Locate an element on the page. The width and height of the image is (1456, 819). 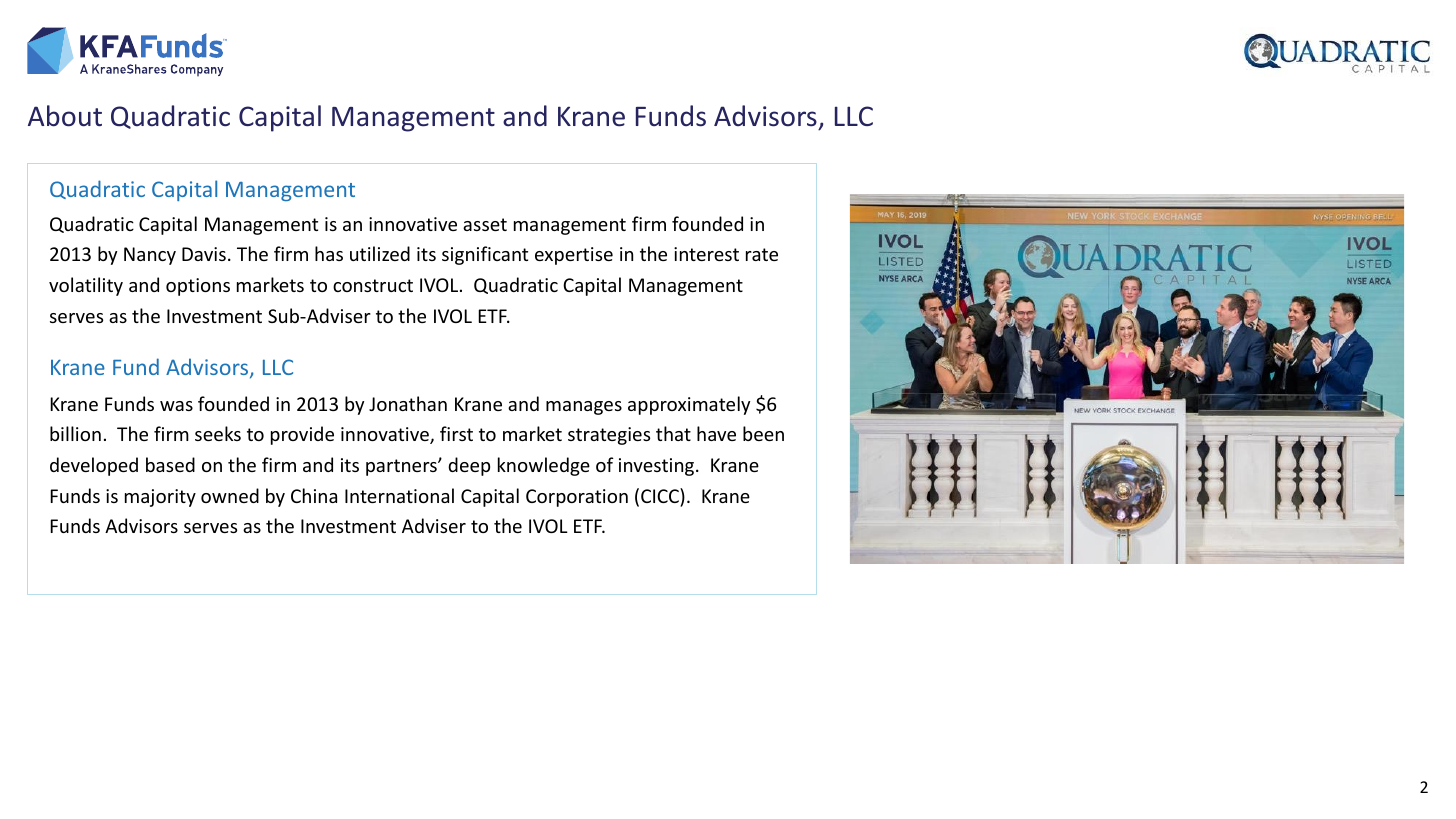
International is located at coordinates (399, 495).
